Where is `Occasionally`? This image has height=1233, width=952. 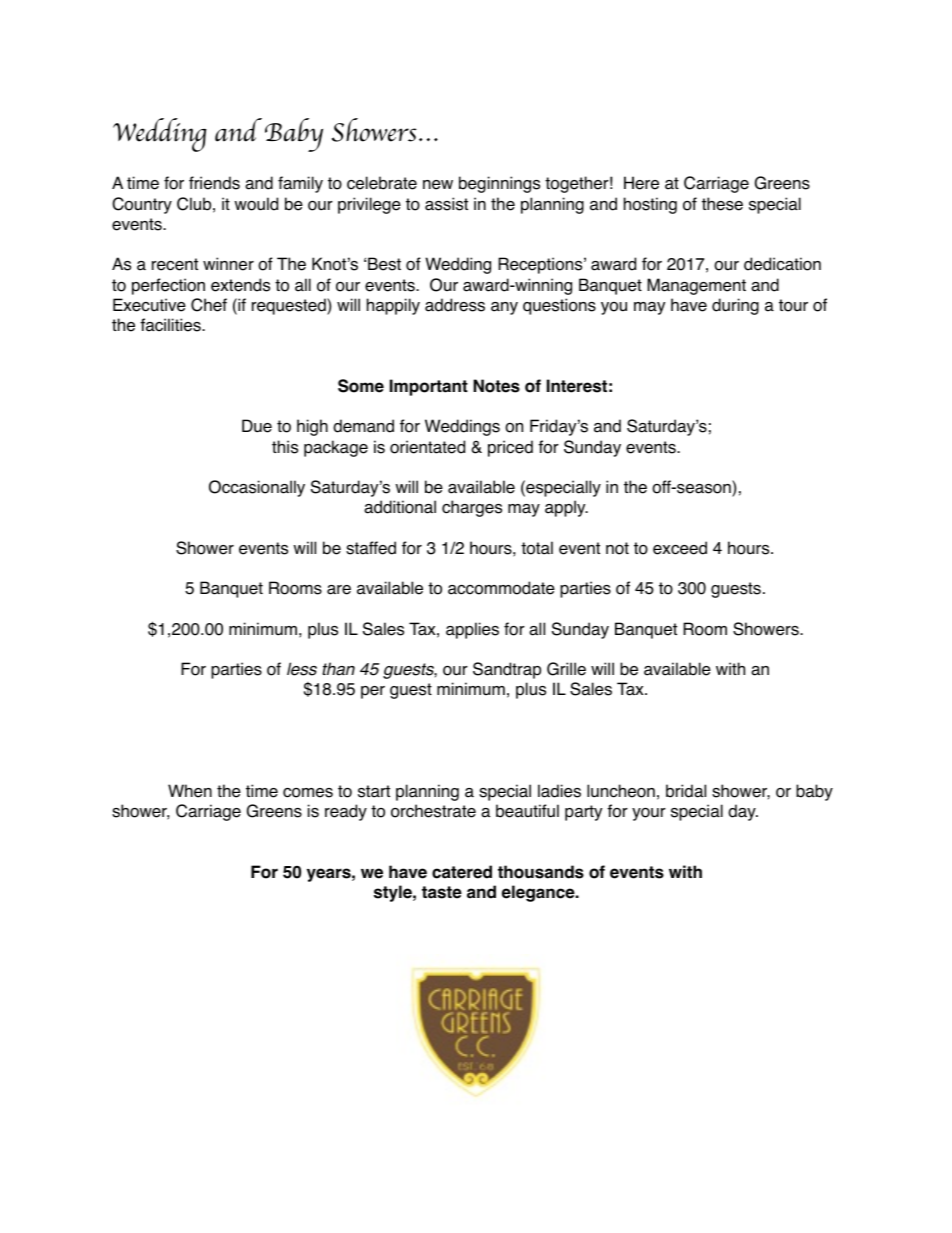 Occasionally is located at coordinates (257, 488).
